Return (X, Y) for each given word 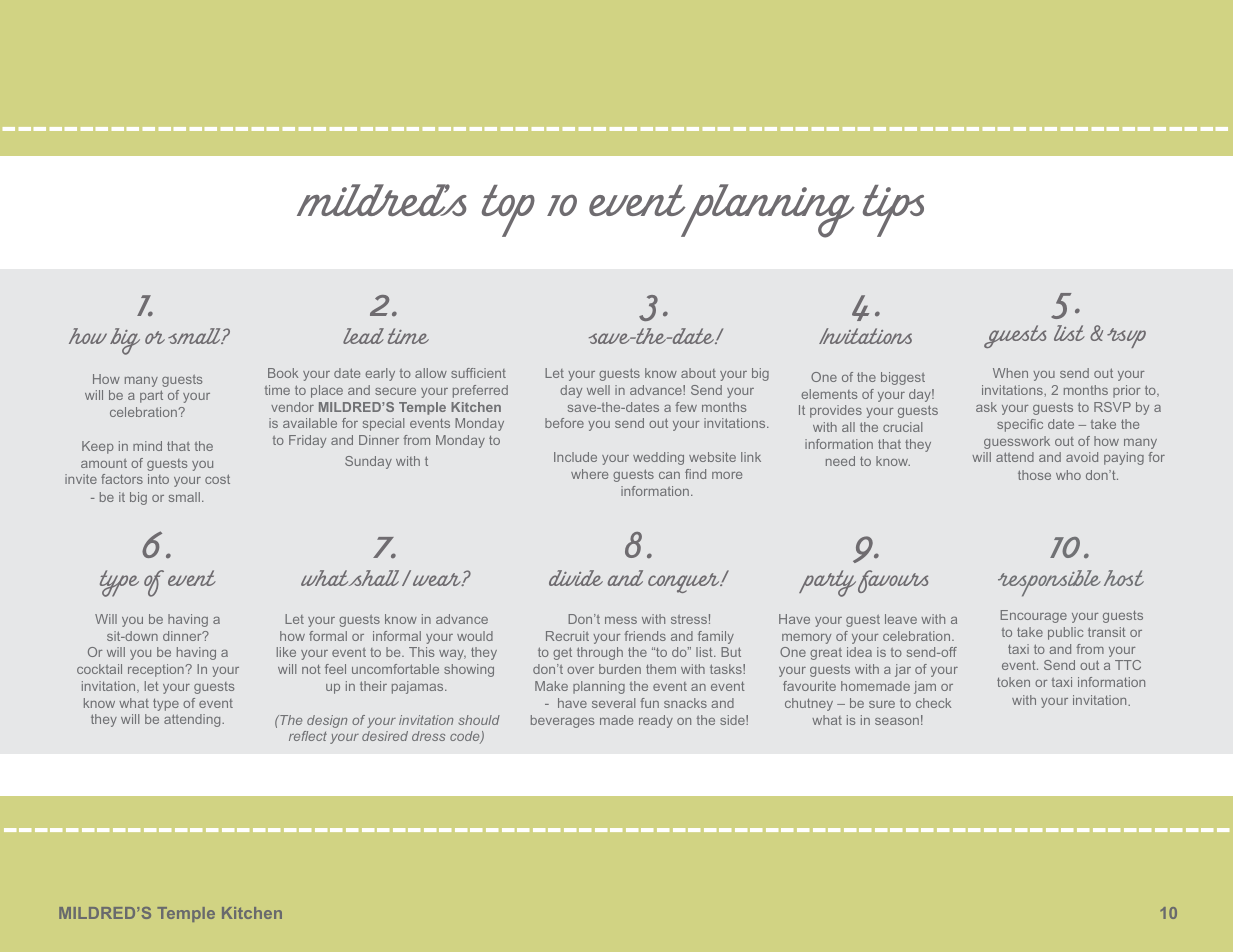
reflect (308, 736)
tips (893, 211)
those (1034, 475)
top (508, 211)
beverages (562, 721)
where (589, 474)
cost (217, 479)
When (1010, 373)
